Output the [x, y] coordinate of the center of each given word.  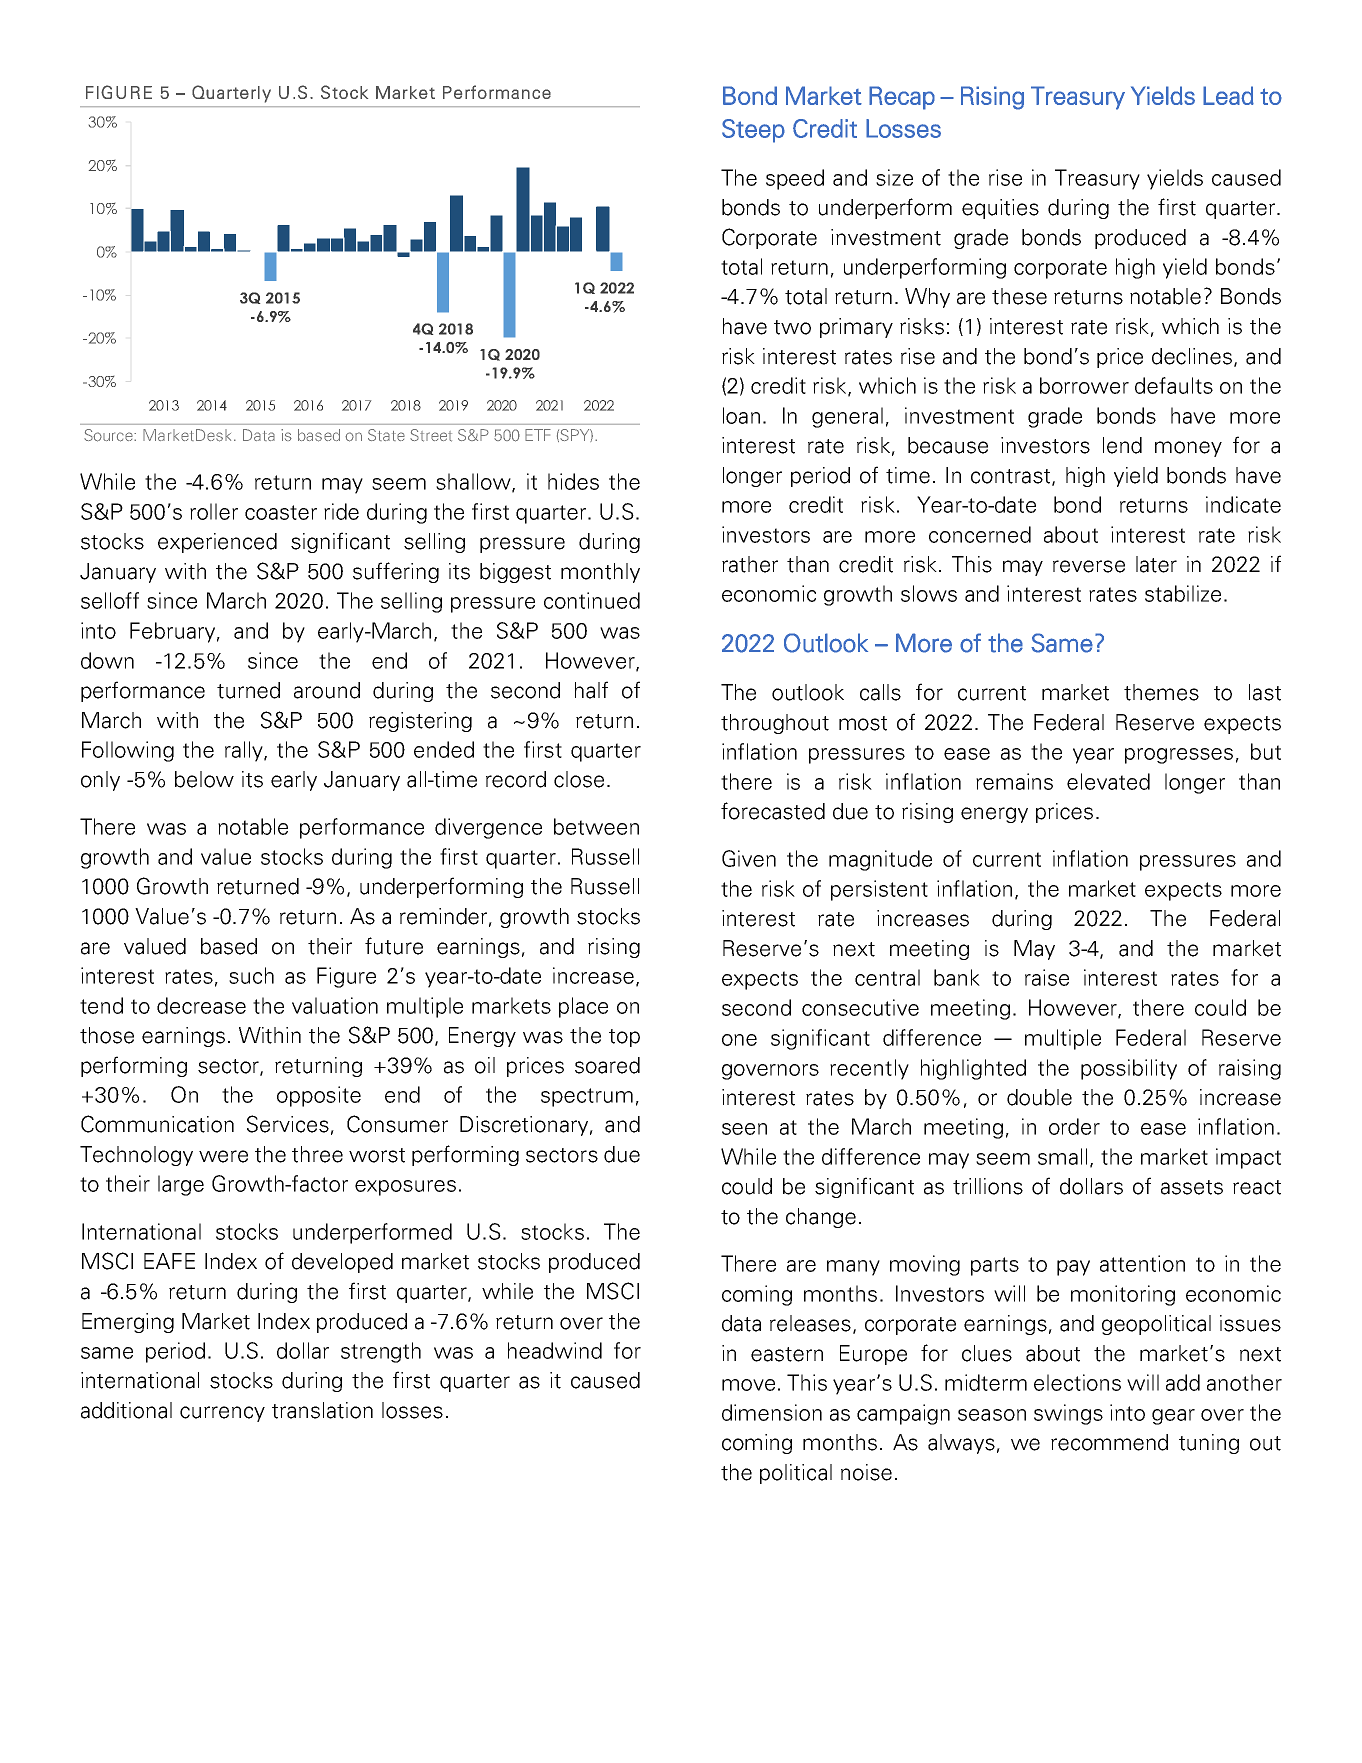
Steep [753, 131]
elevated [1108, 781]
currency [222, 1414]
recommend [1109, 1442]
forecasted [773, 811]
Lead [1228, 95]
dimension [772, 1412]
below [204, 779]
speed [795, 179]
